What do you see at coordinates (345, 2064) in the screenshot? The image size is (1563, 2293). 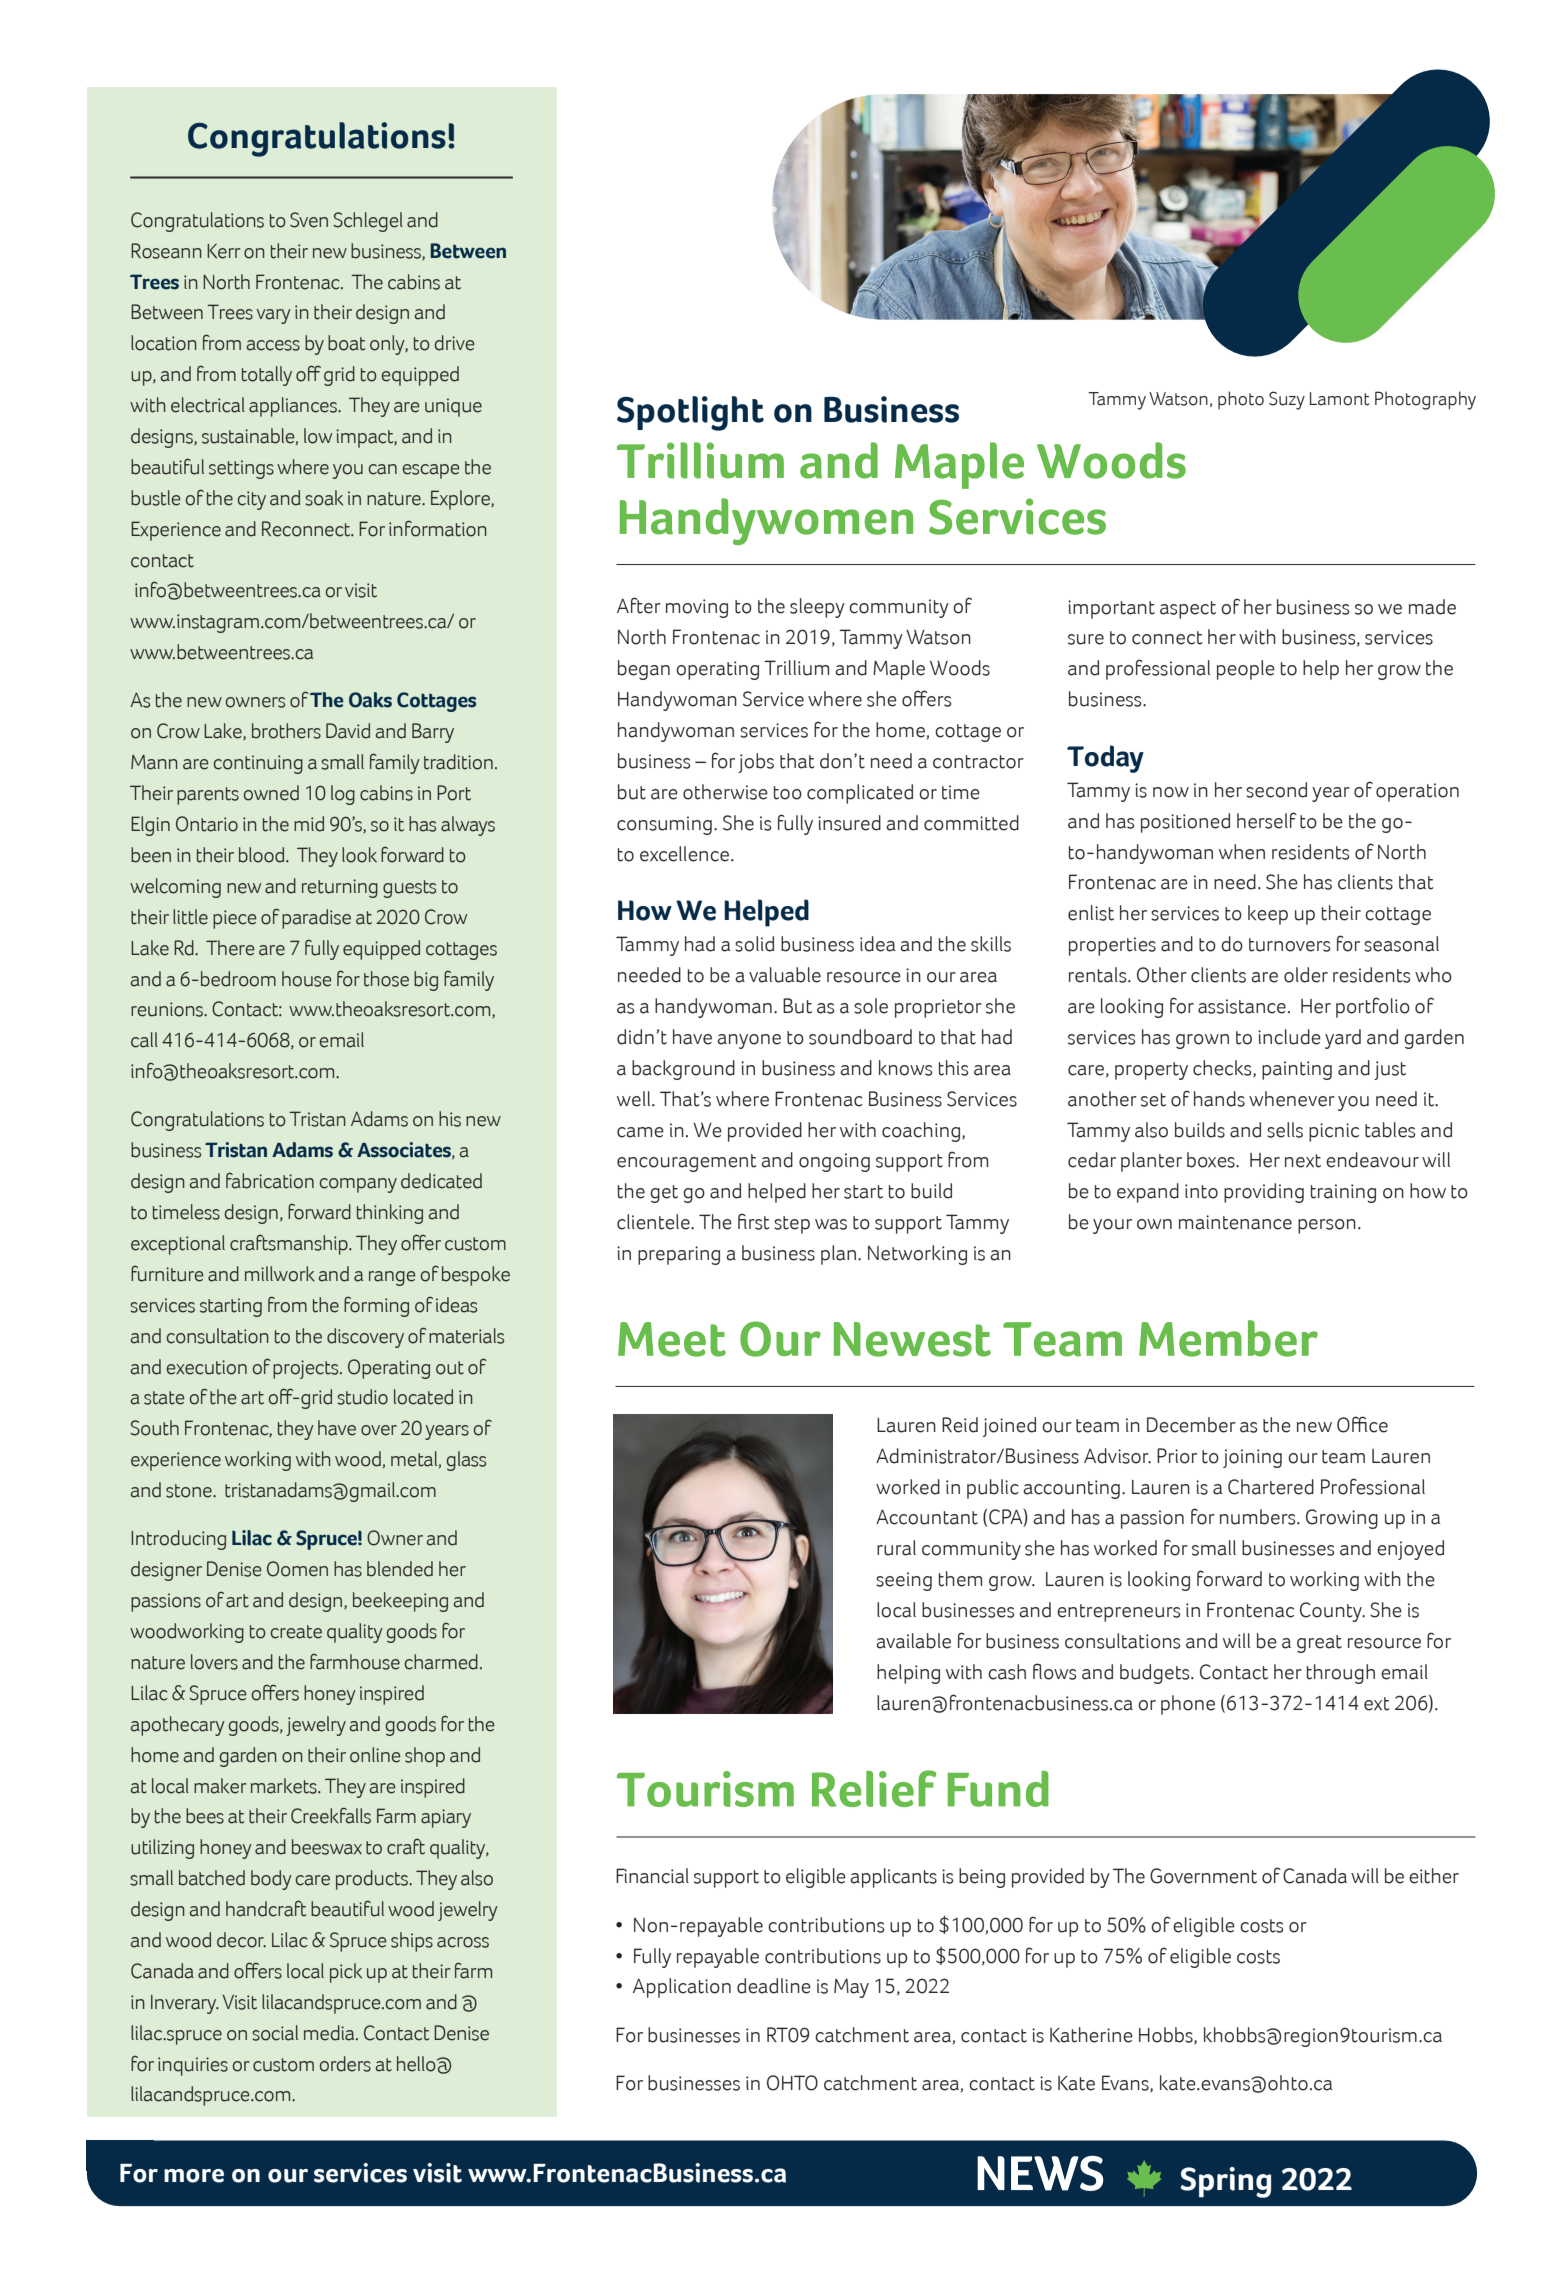 I see `orders` at bounding box center [345, 2064].
